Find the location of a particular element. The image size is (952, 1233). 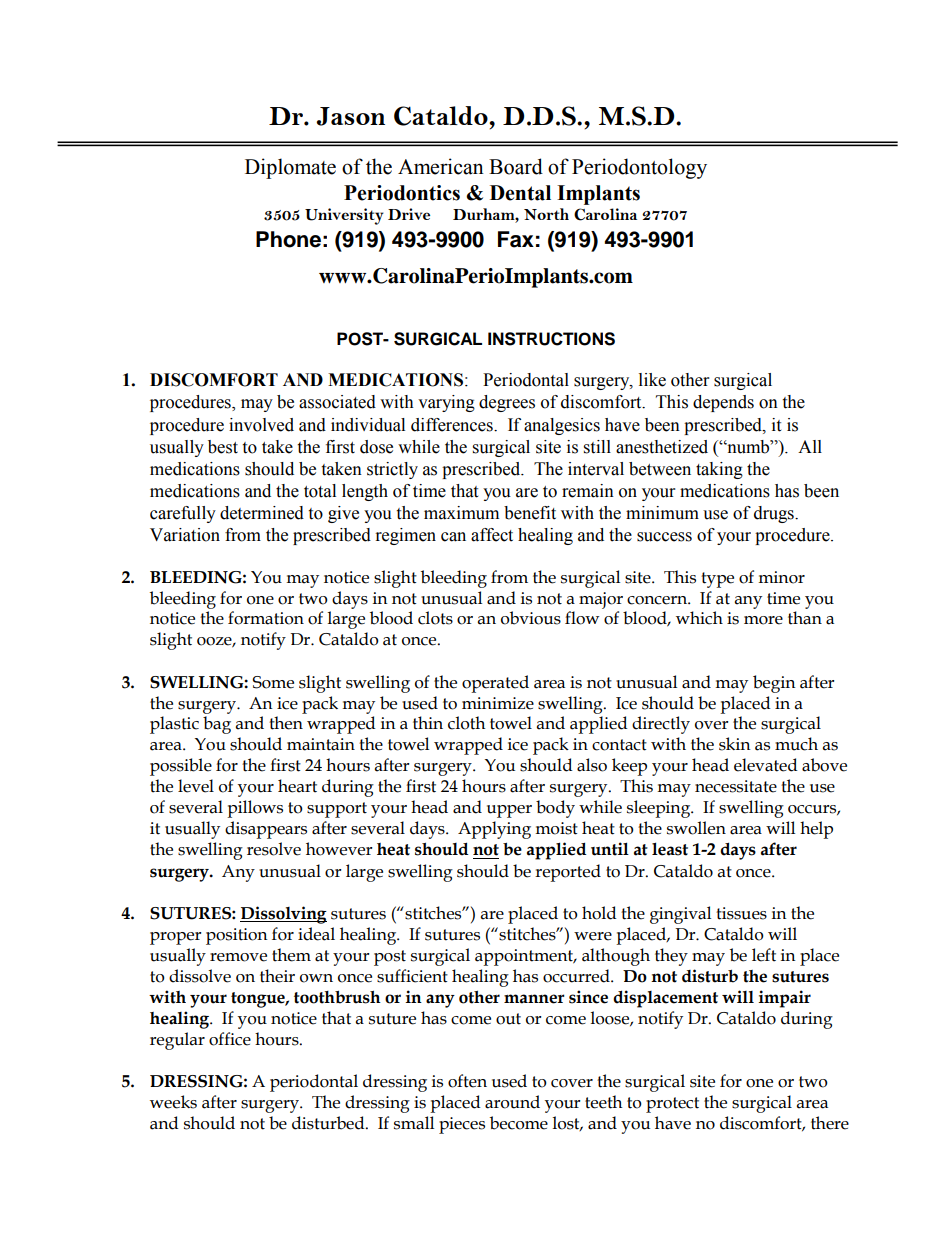

around is located at coordinates (512, 1102).
